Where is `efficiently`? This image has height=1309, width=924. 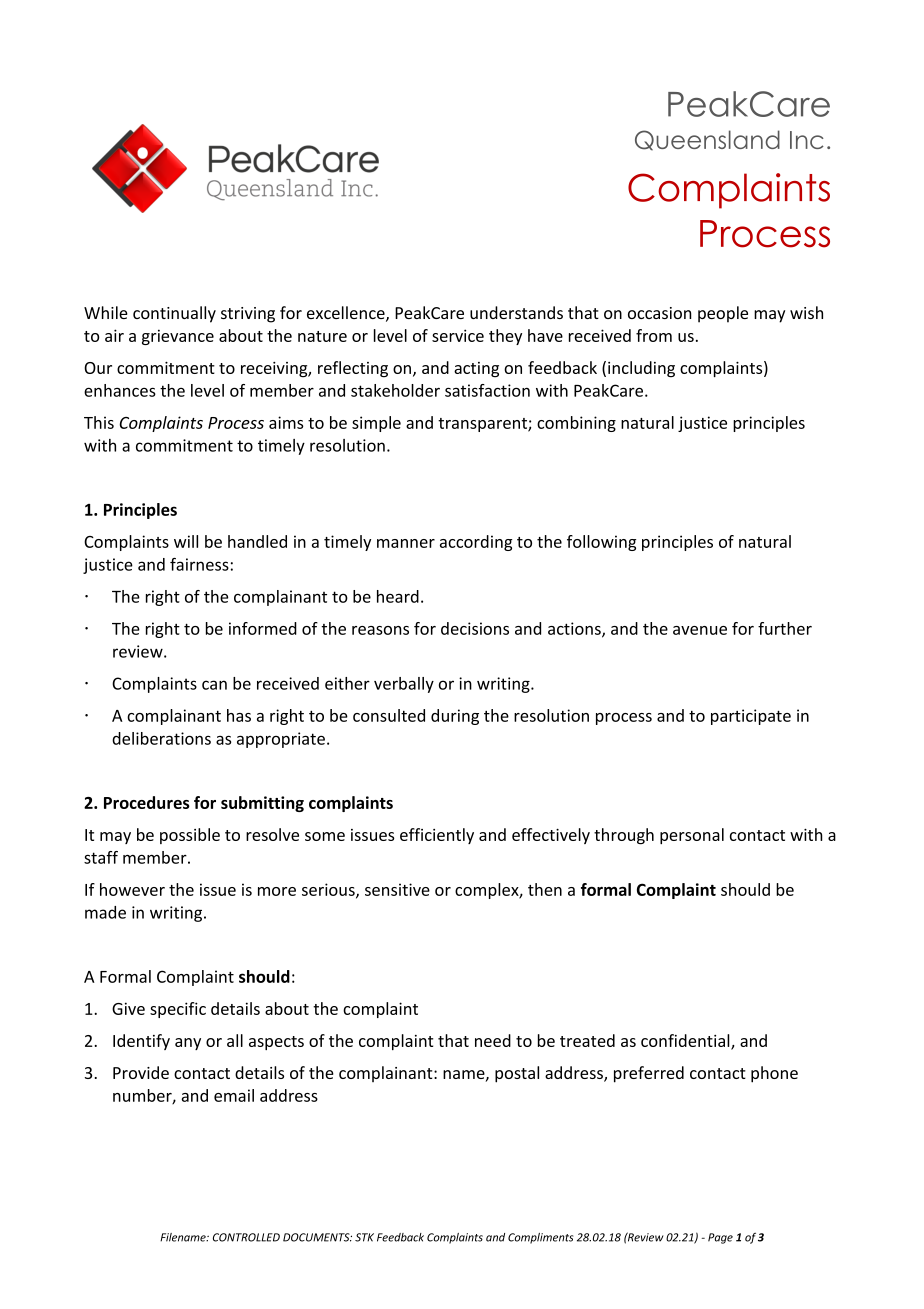 efficiently is located at coordinates (437, 836).
